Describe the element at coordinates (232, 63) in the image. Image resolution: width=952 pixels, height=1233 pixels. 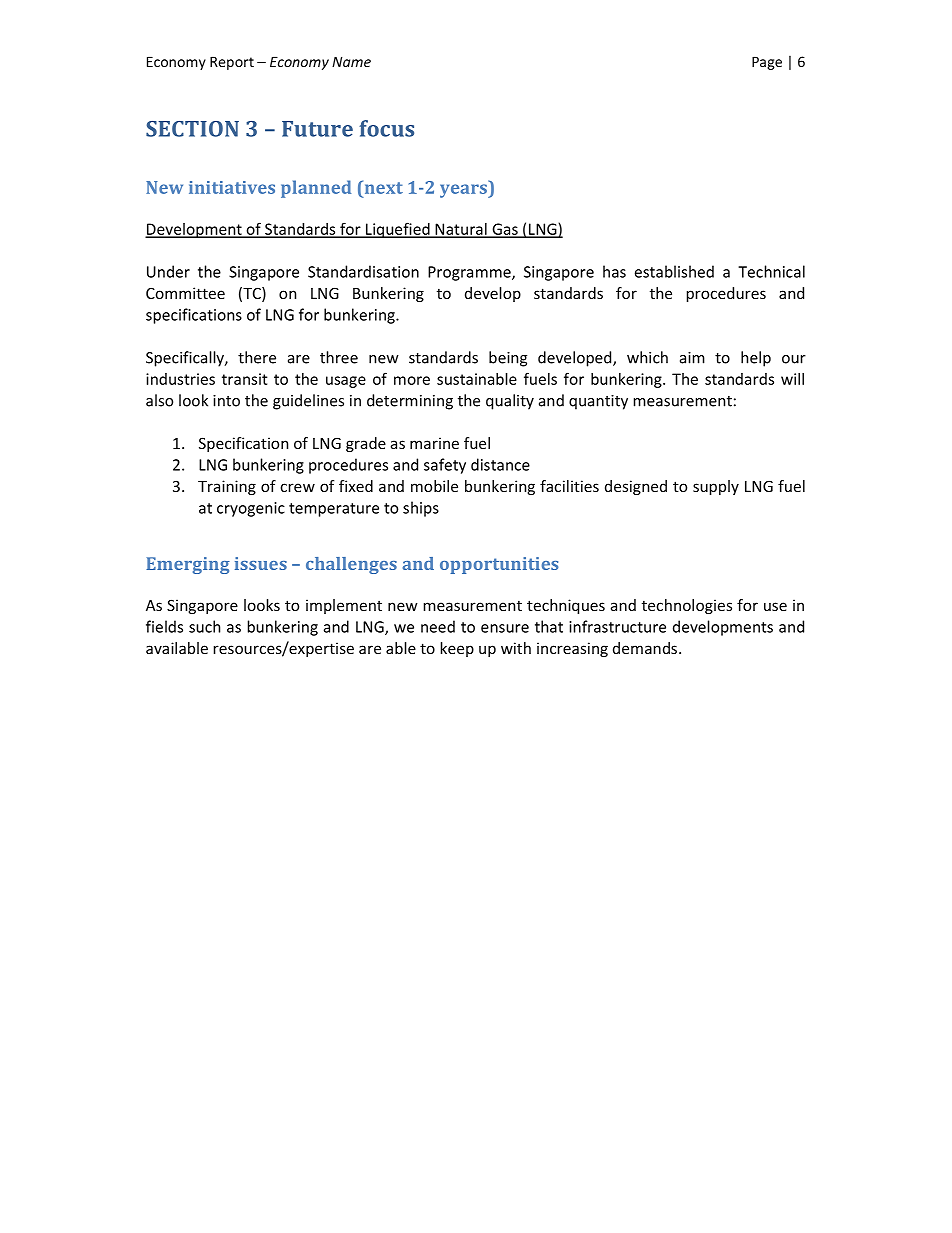
I see `Report` at that location.
